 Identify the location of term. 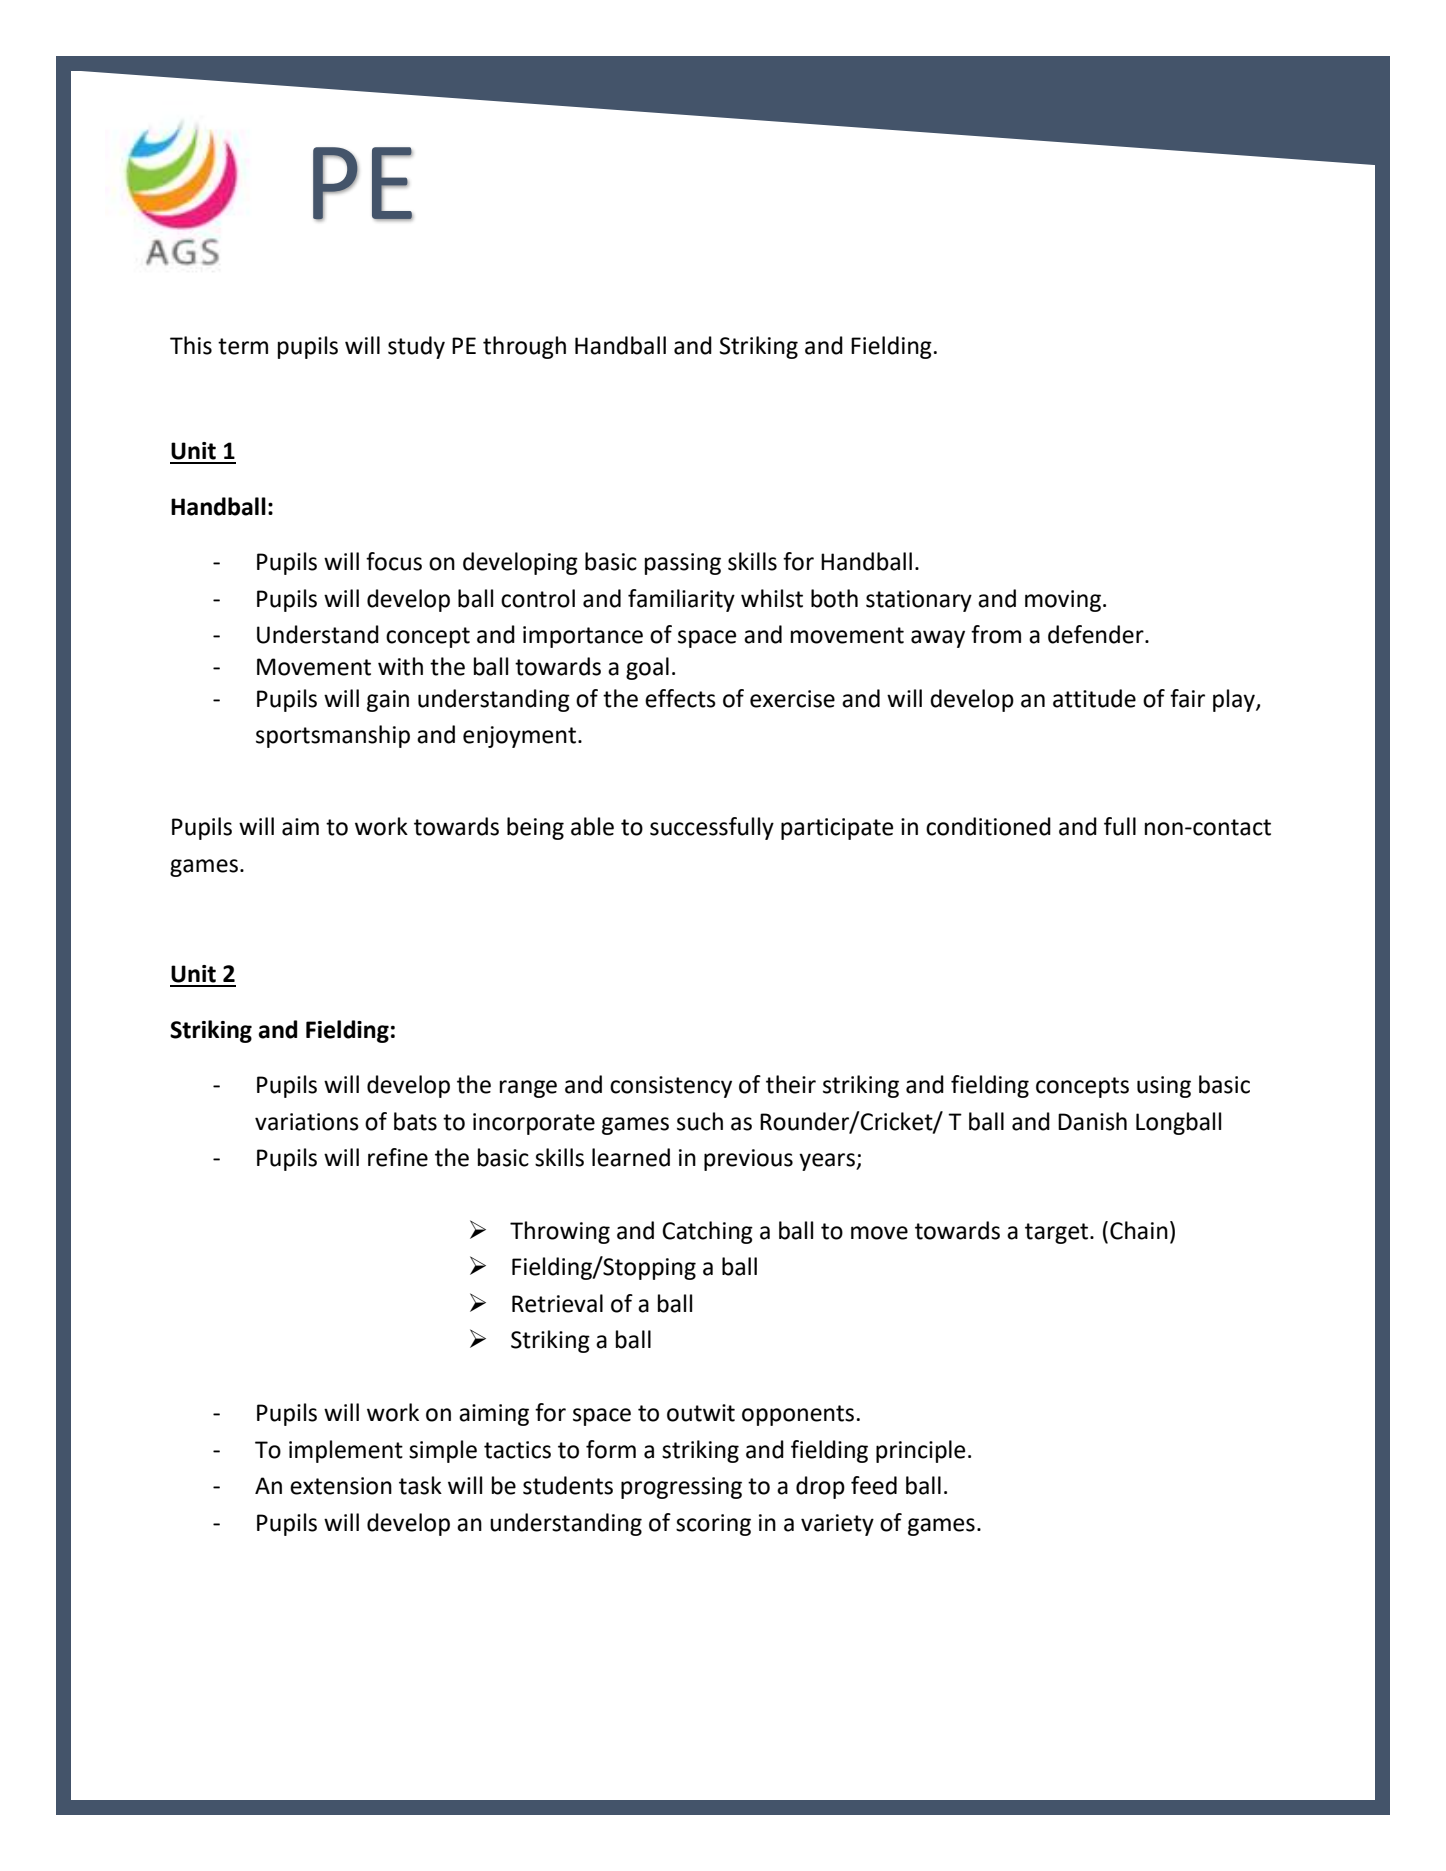
(243, 346).
